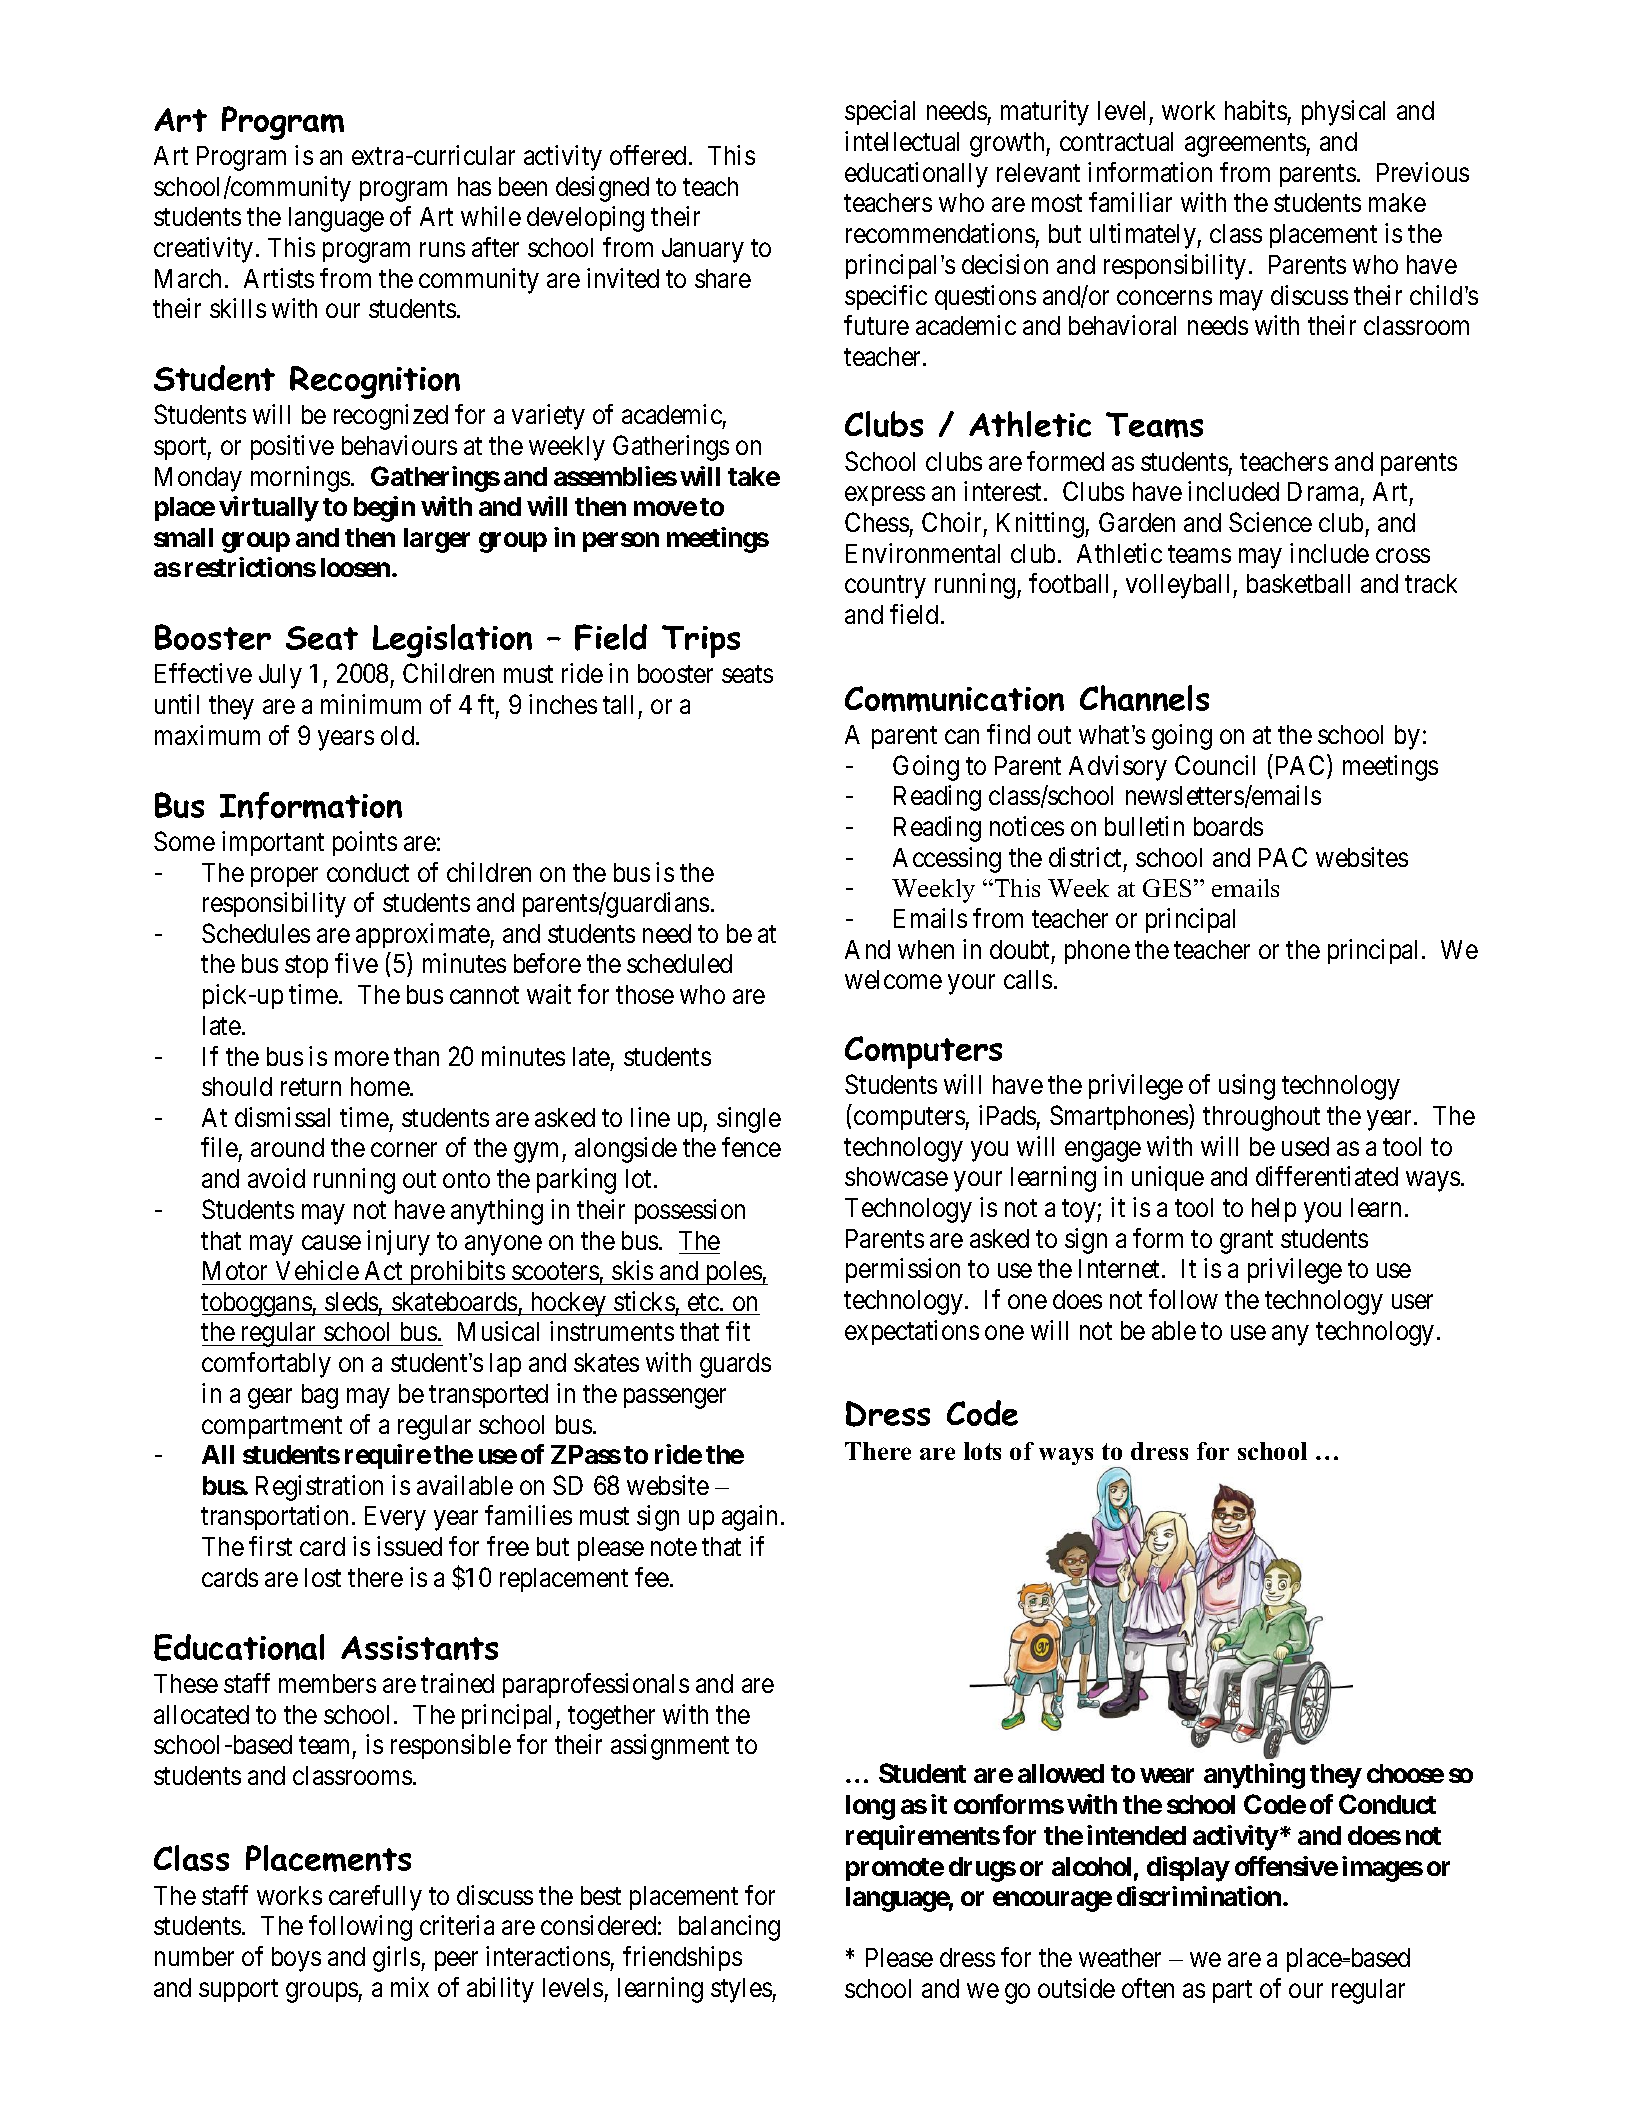 The height and width of the screenshot is (2112, 1632). Describe the element at coordinates (399, 735) in the screenshot. I see `old` at that location.
